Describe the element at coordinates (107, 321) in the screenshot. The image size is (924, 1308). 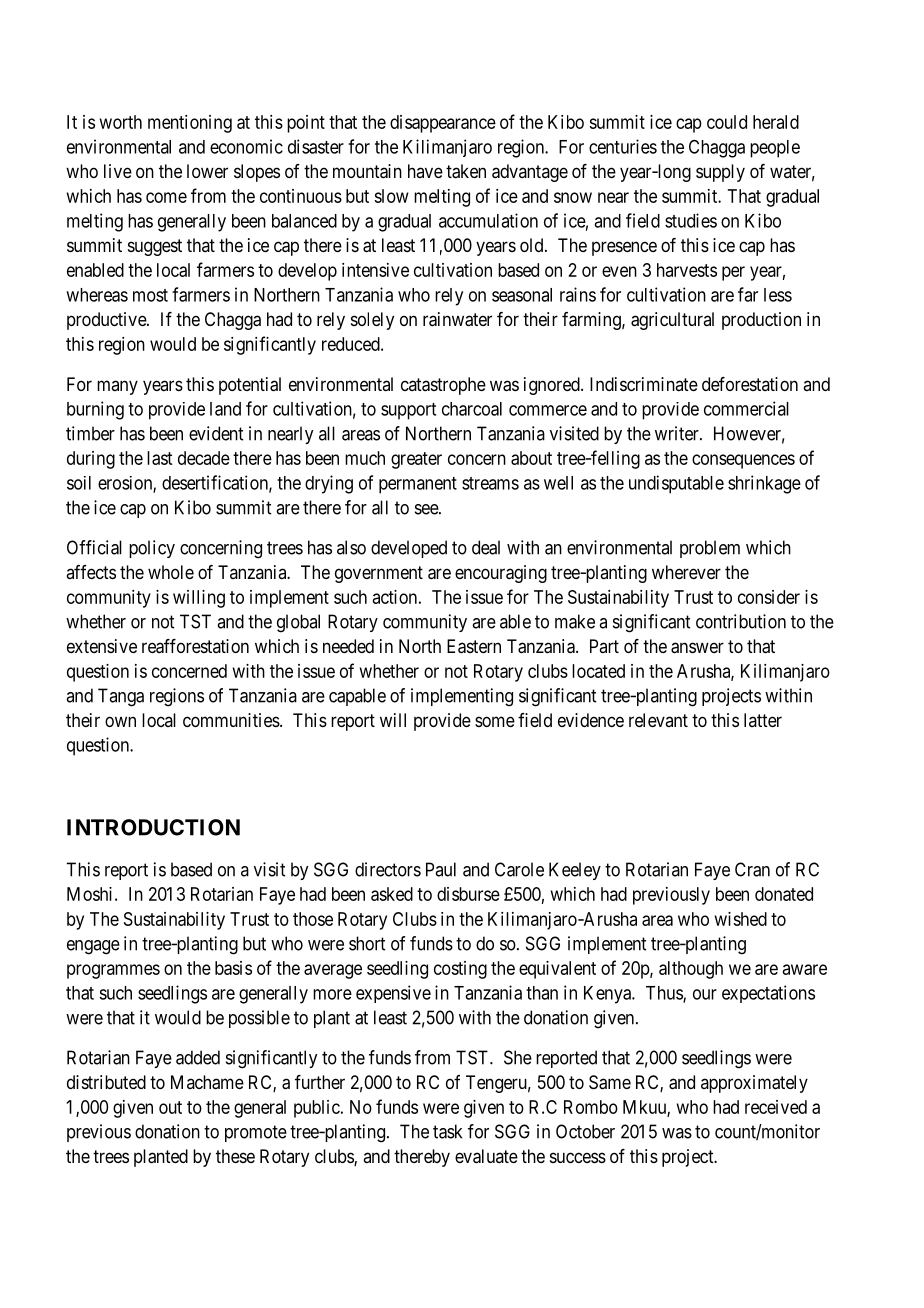
I see `productive` at that location.
